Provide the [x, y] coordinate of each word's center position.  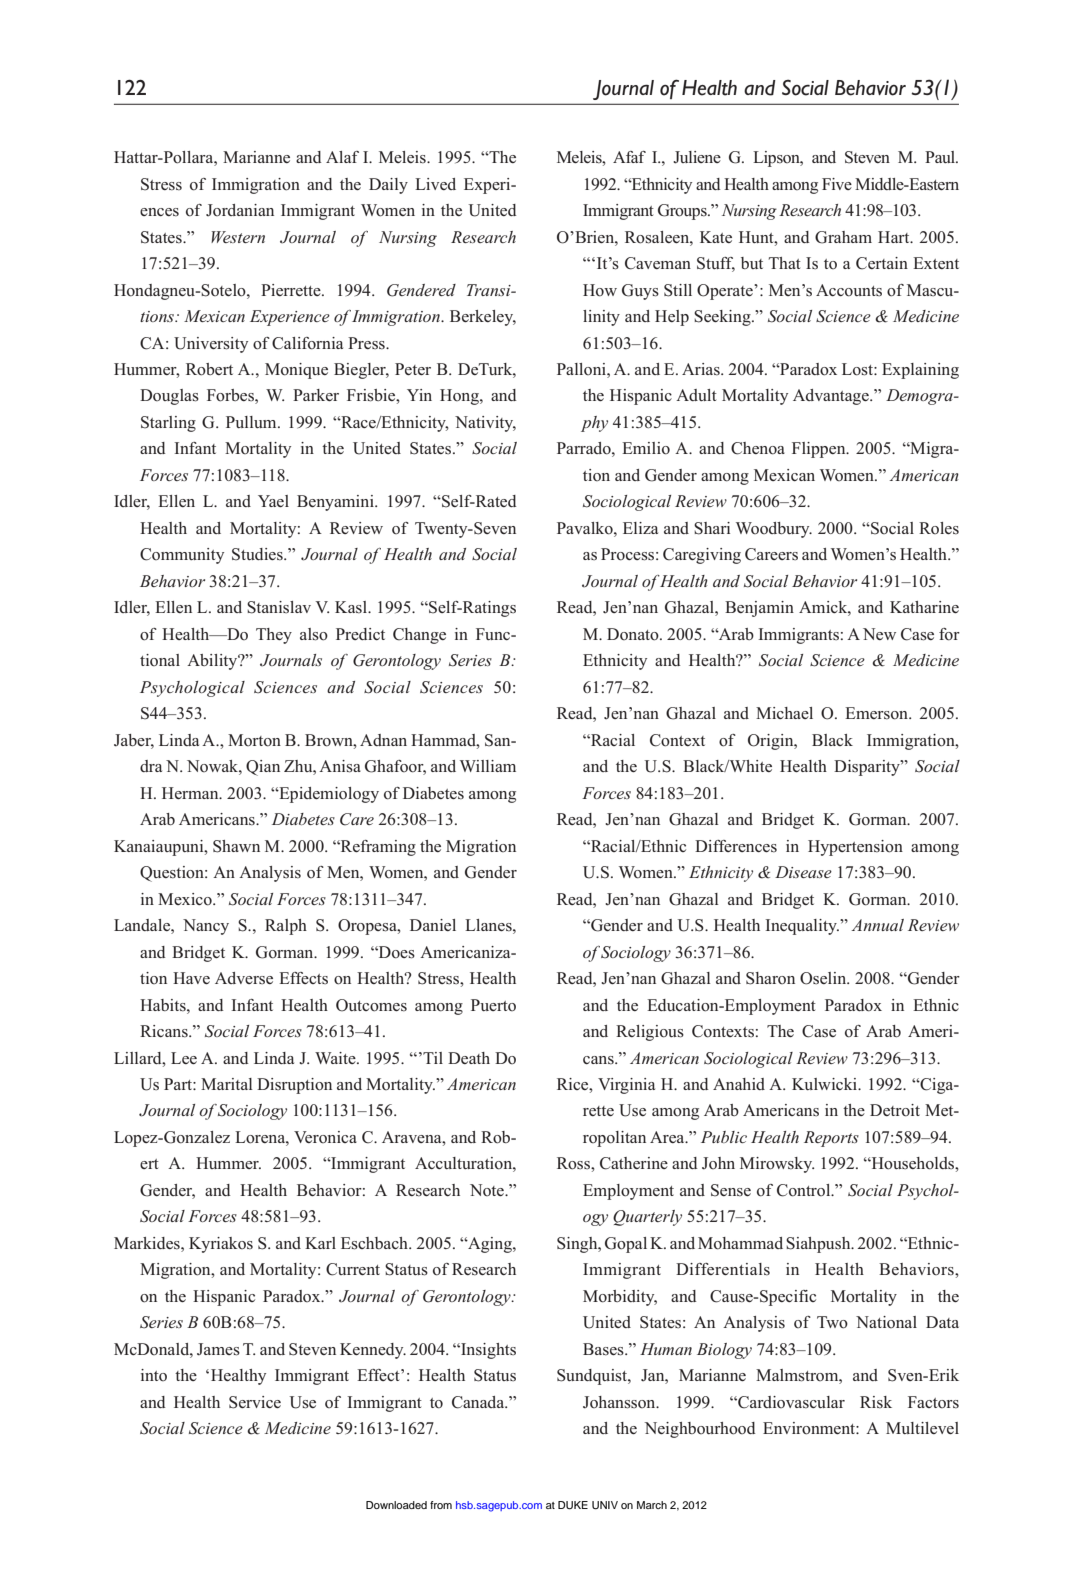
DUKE [573, 1505]
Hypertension [855, 848]
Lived [435, 184]
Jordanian [240, 210]
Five [837, 184]
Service [255, 1402]
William [488, 766]
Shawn [236, 846]
